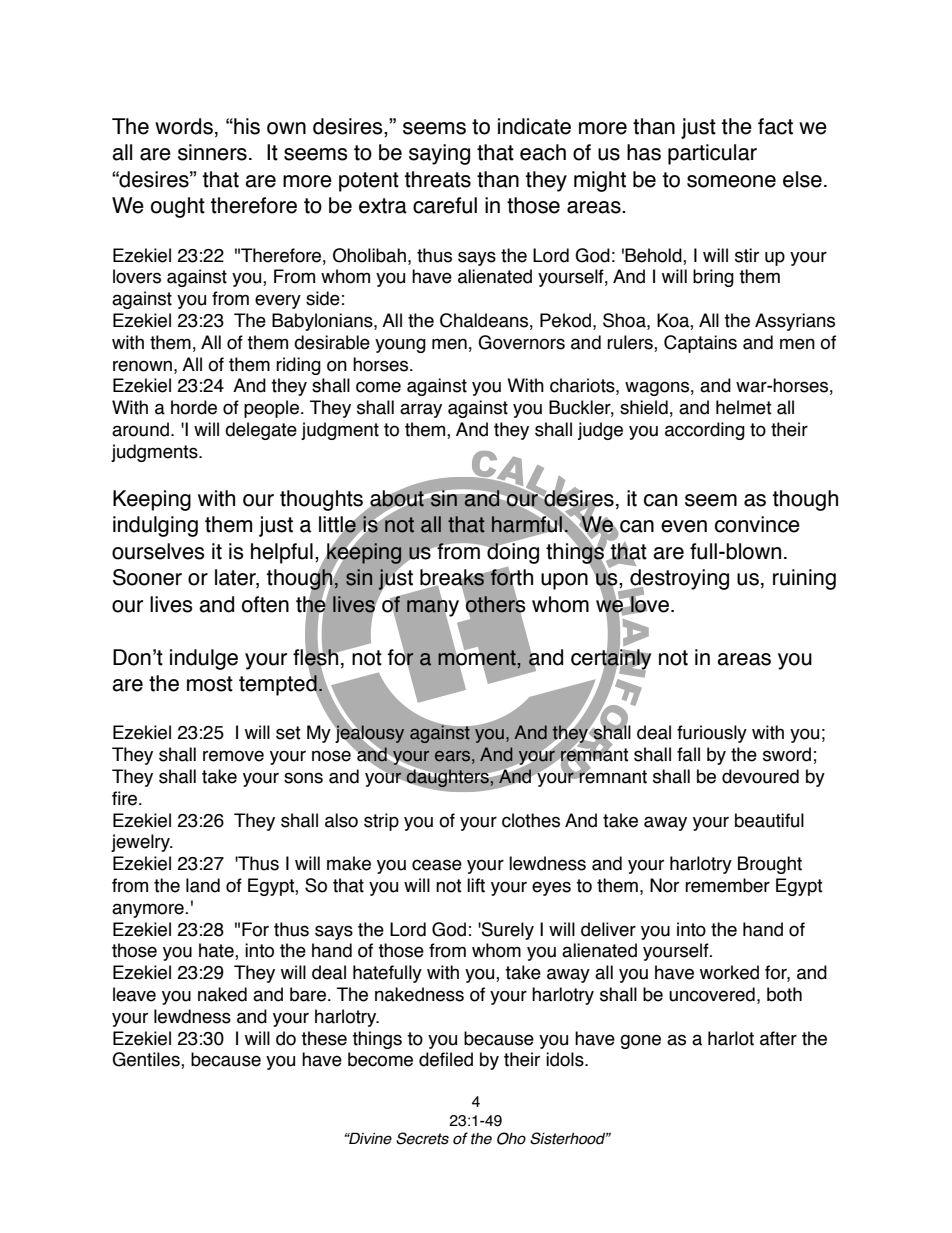  I want to click on Gentiles, so click(147, 1060).
